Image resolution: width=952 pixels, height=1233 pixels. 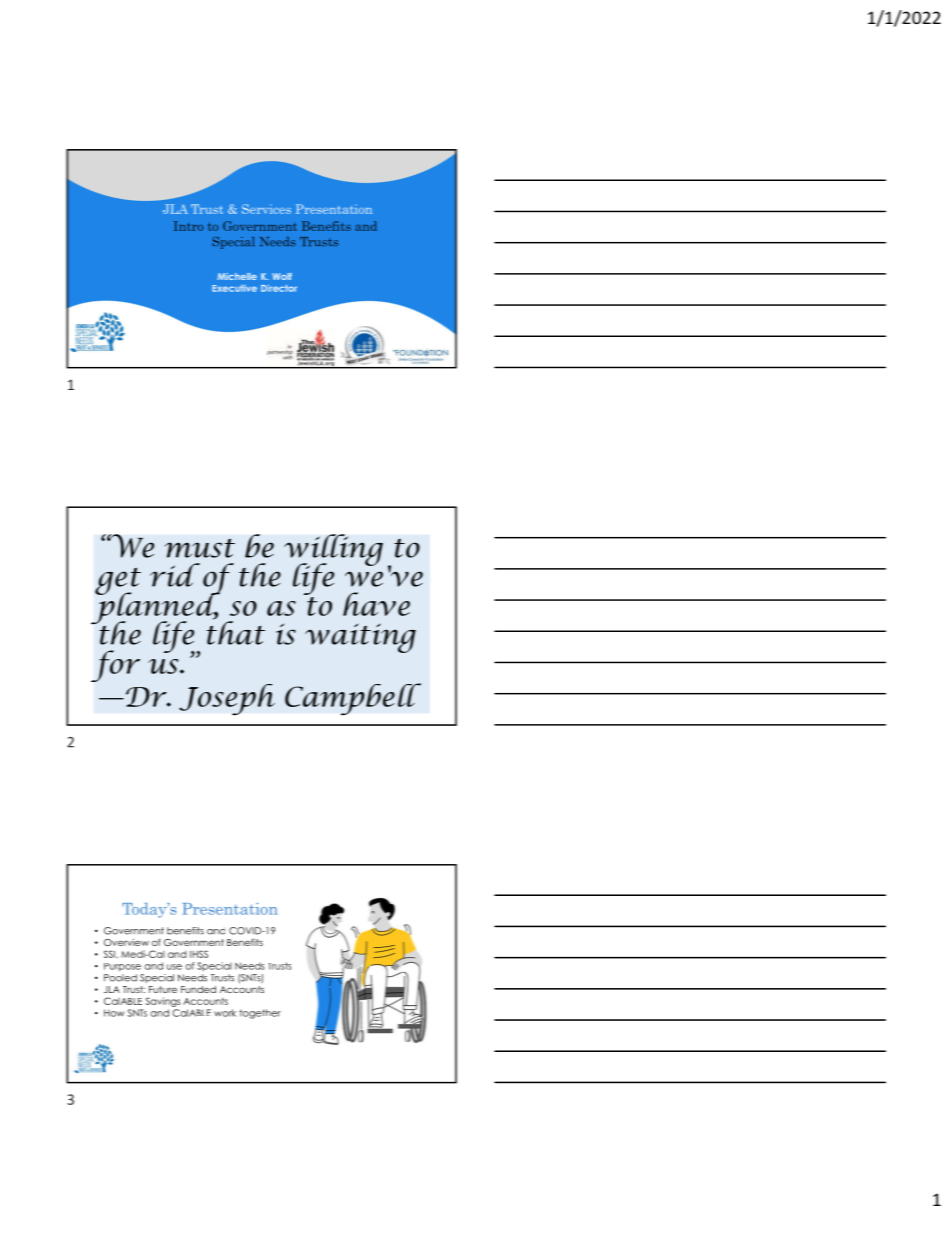 I want to click on that, so click(x=236, y=632).
